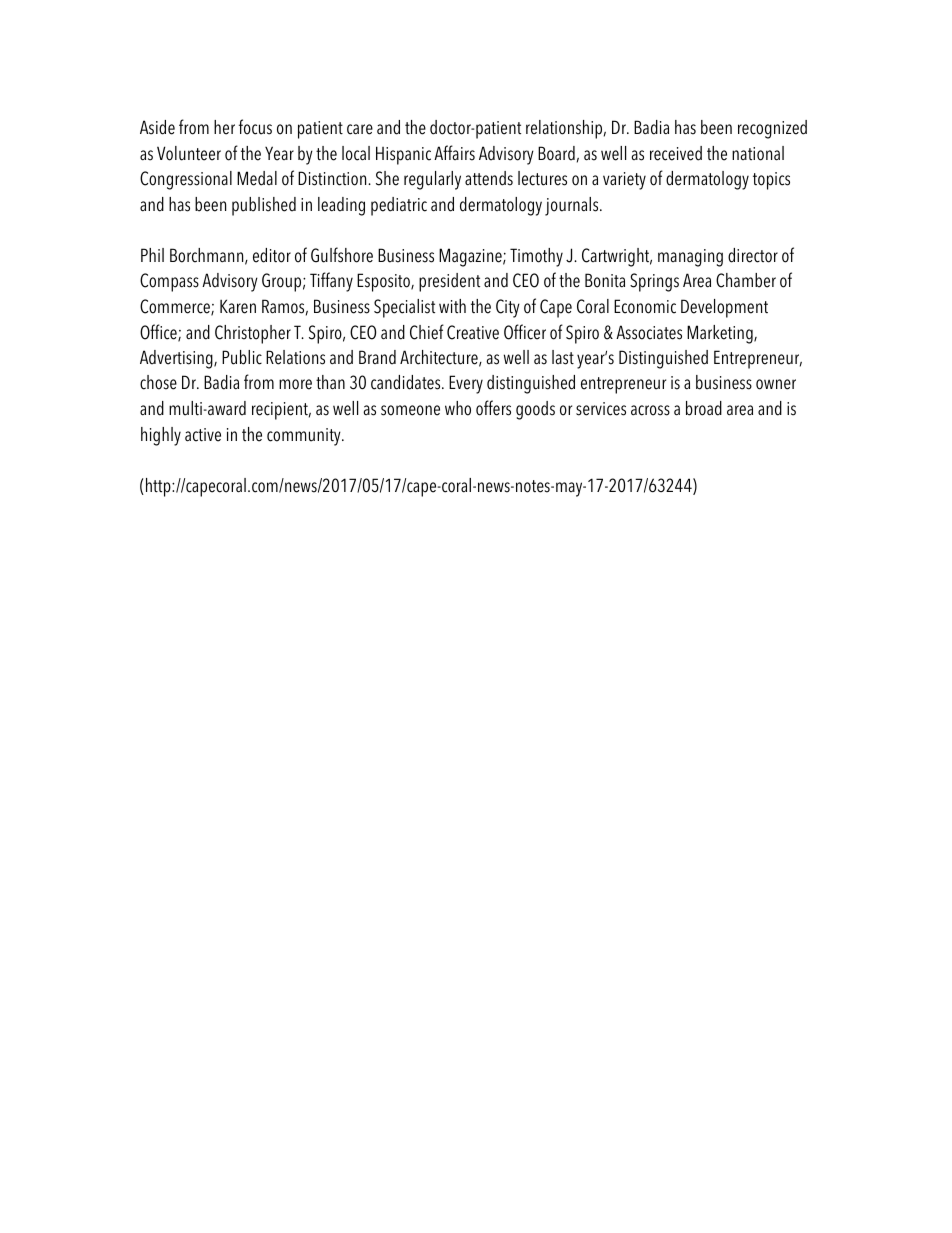 This page has width=952, height=1233. I want to click on active, so click(203, 435).
